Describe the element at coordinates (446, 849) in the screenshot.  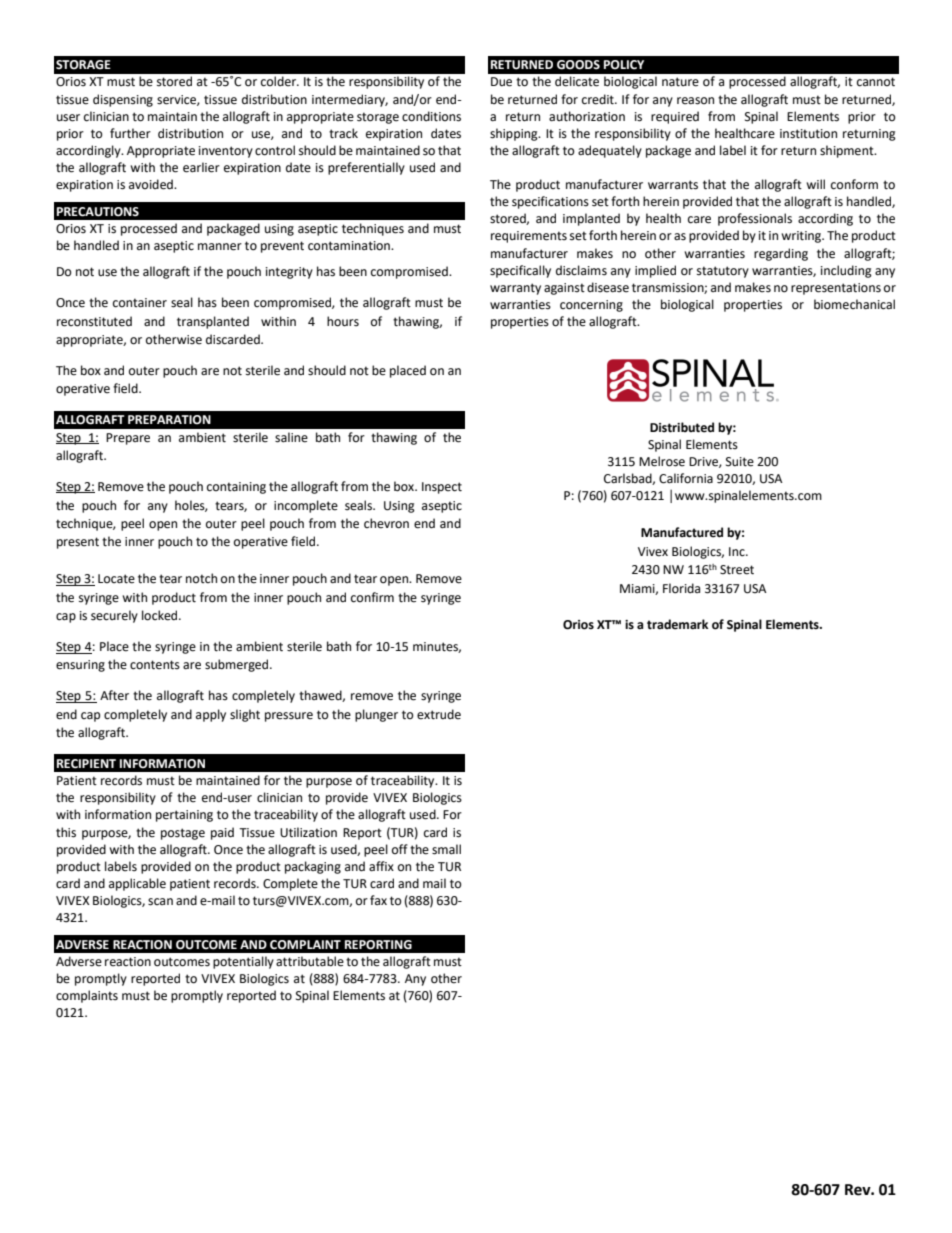
I see `small` at that location.
